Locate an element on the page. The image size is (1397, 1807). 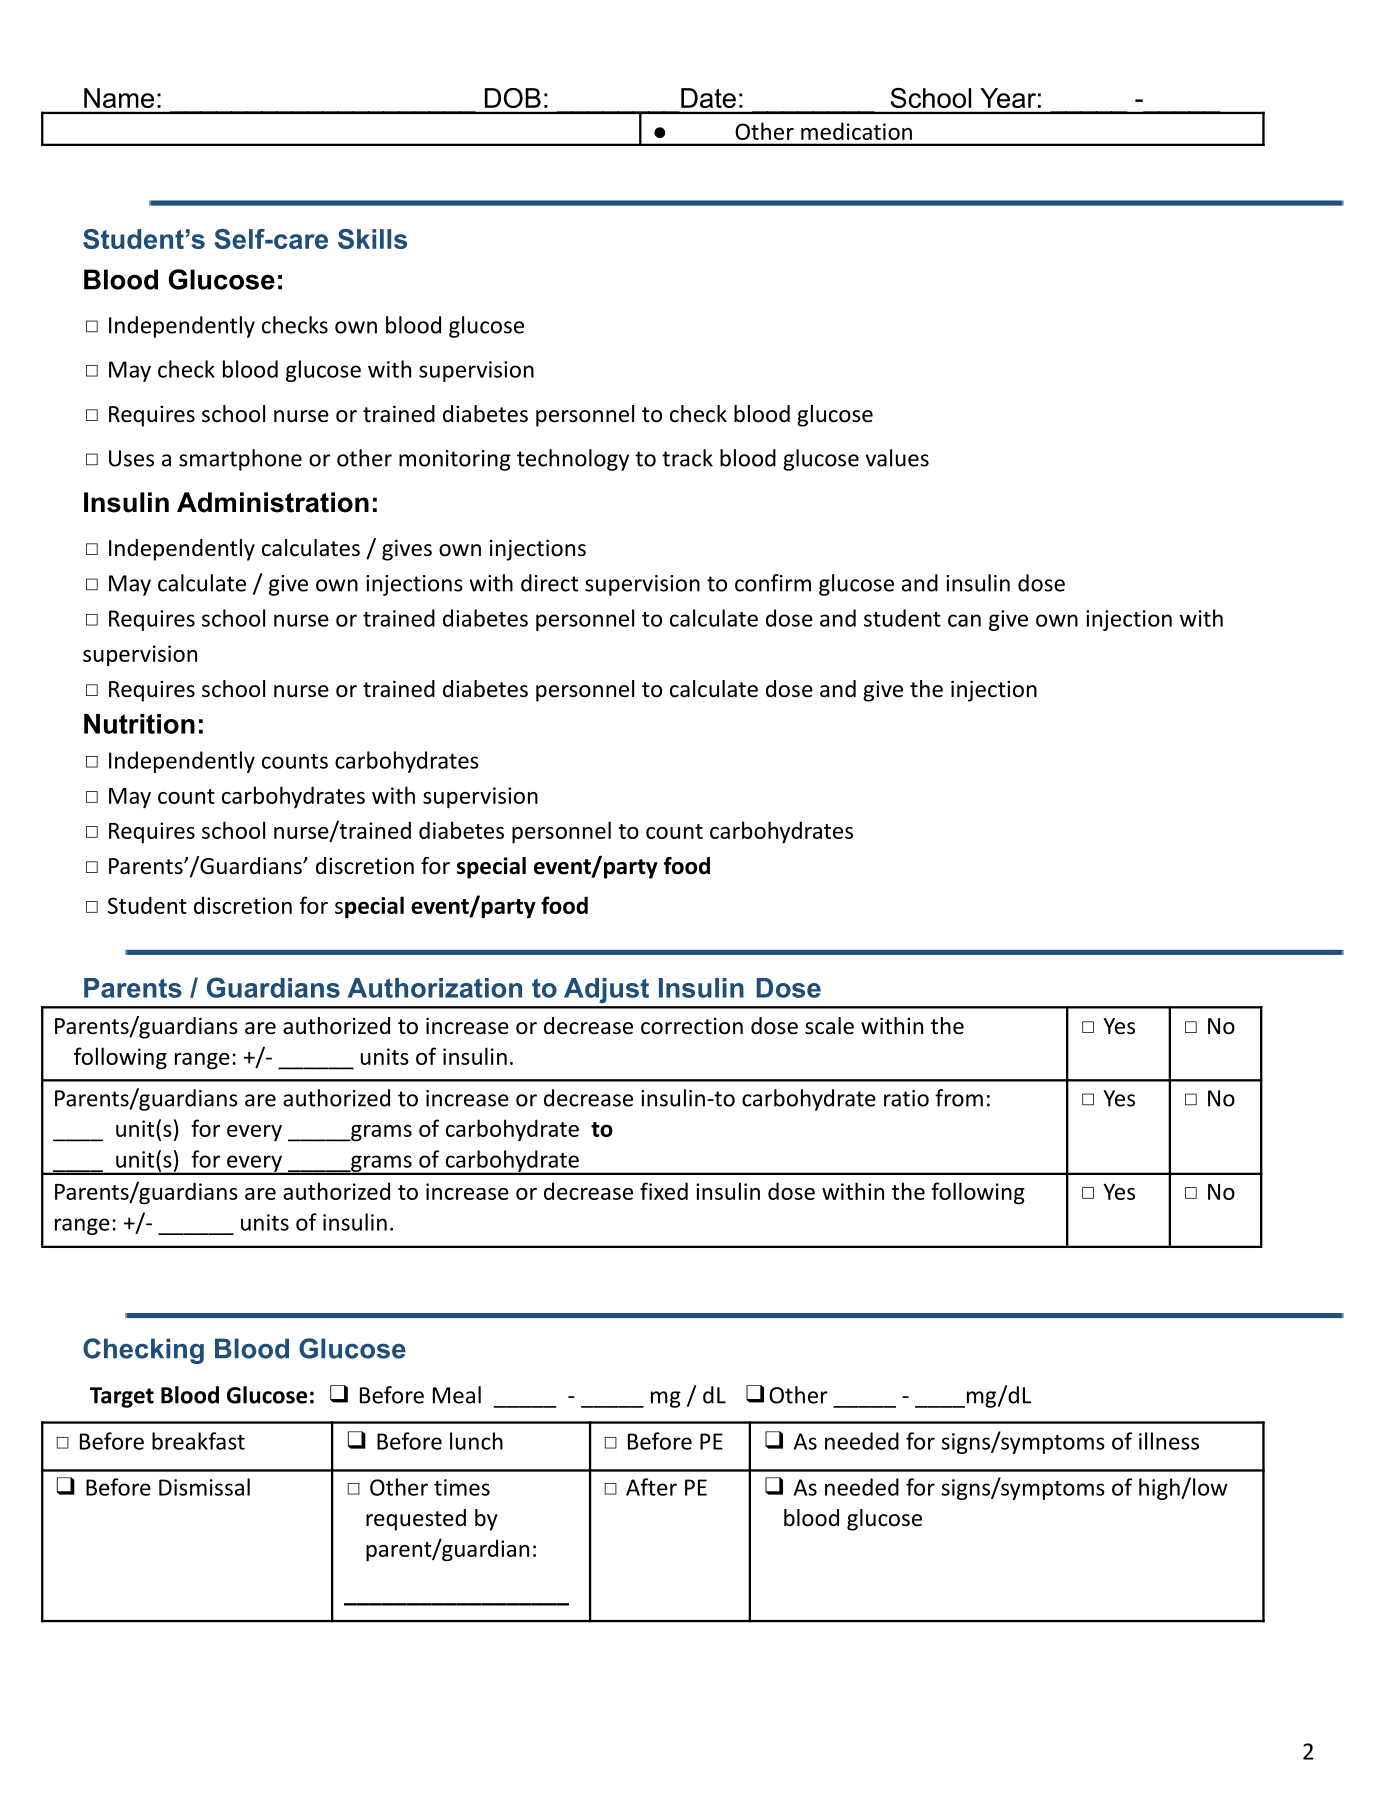
smartphone is located at coordinates (240, 460).
